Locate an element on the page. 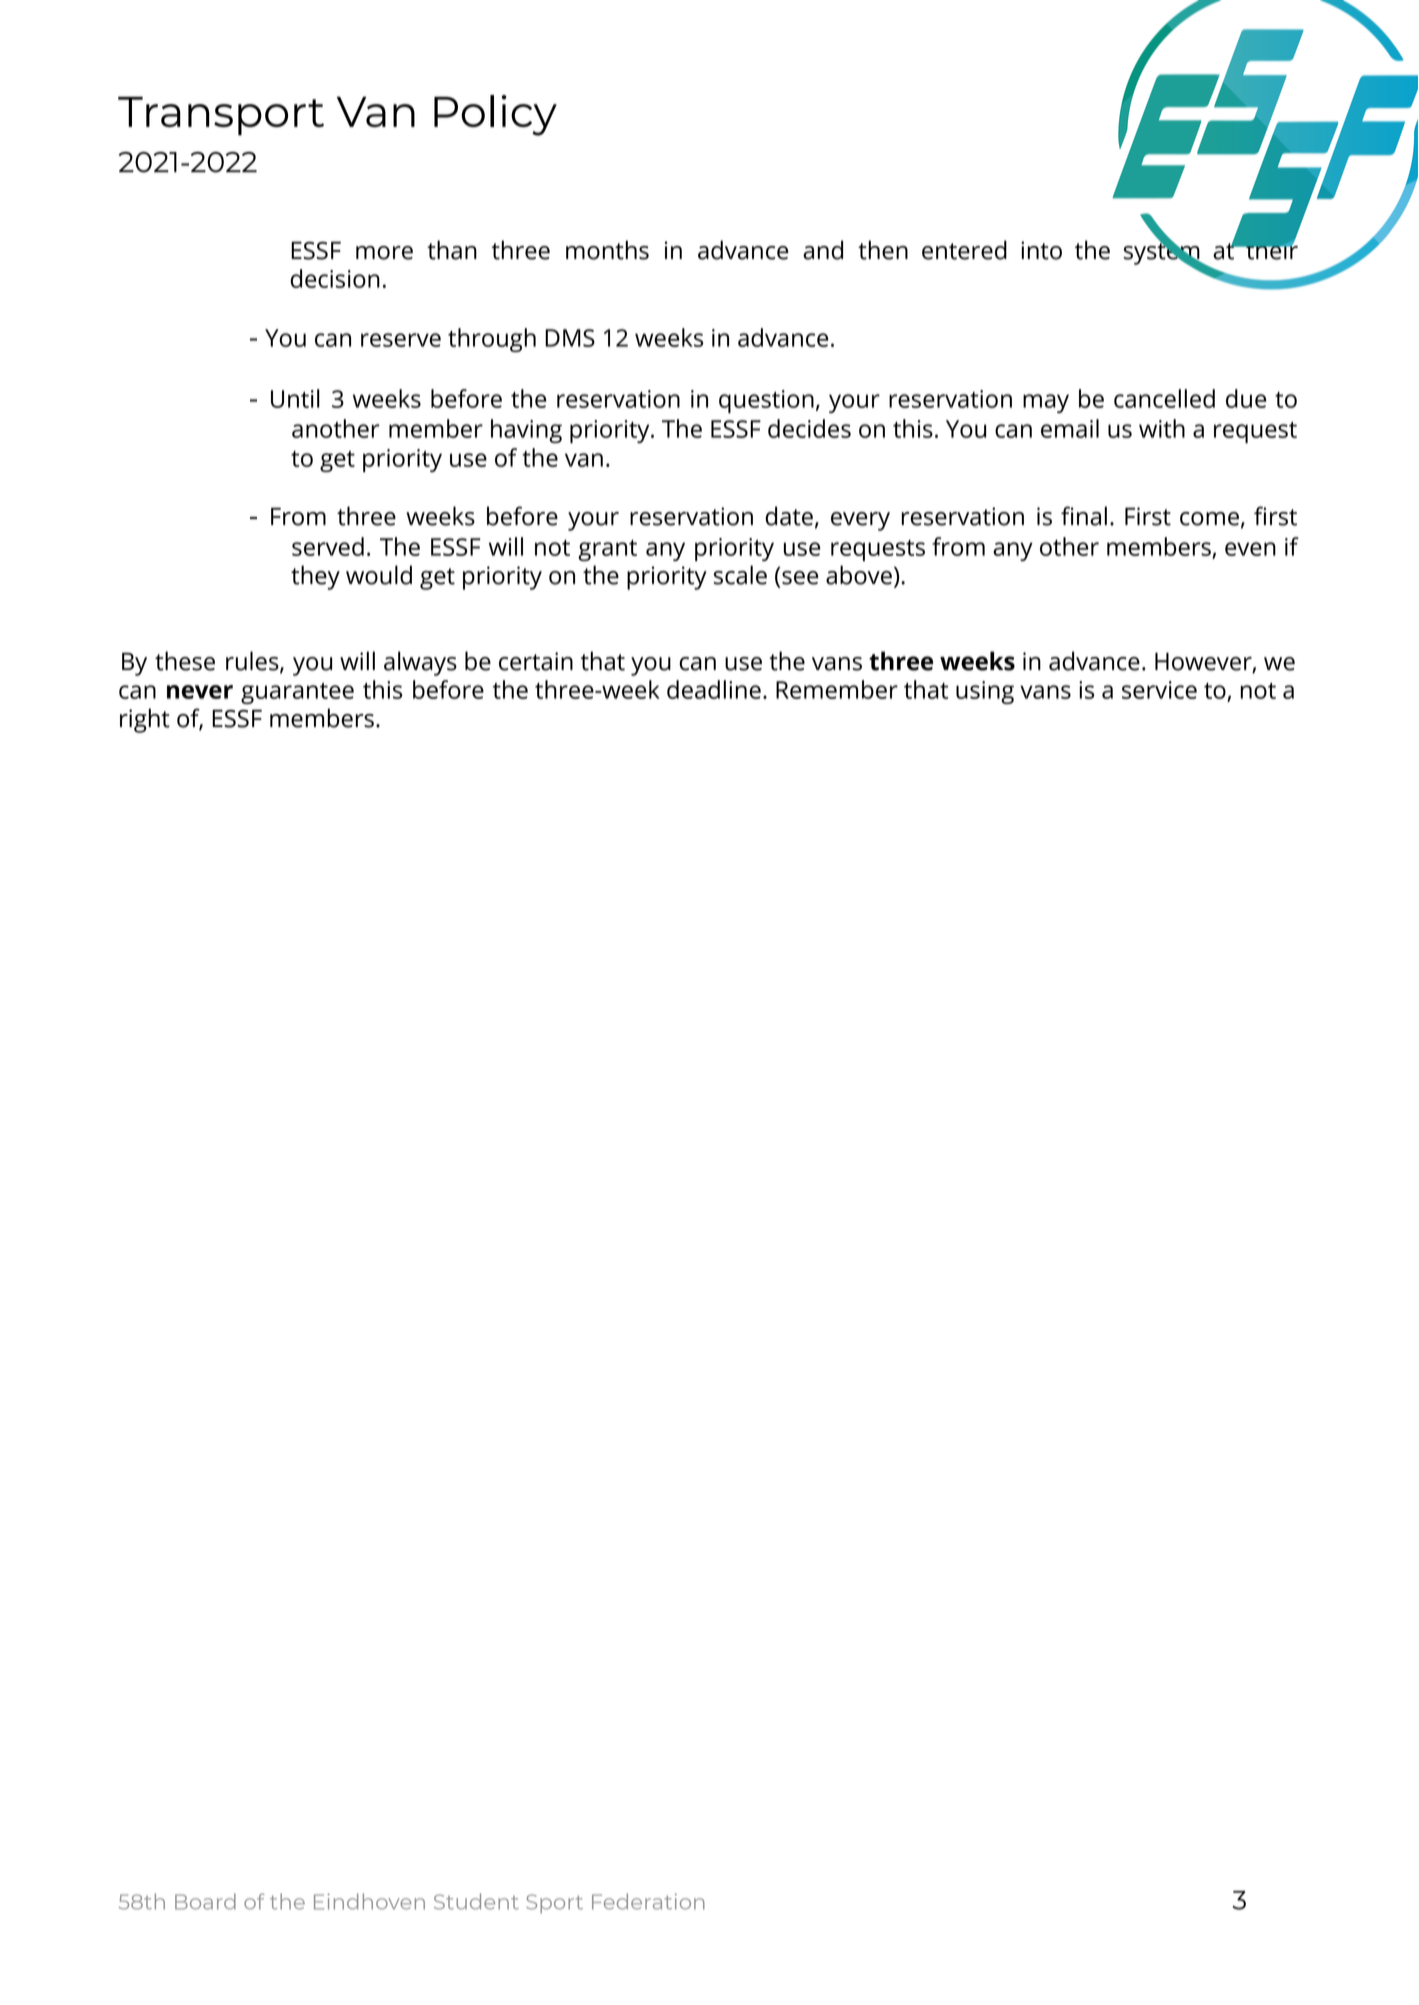  using is located at coordinates (985, 692).
